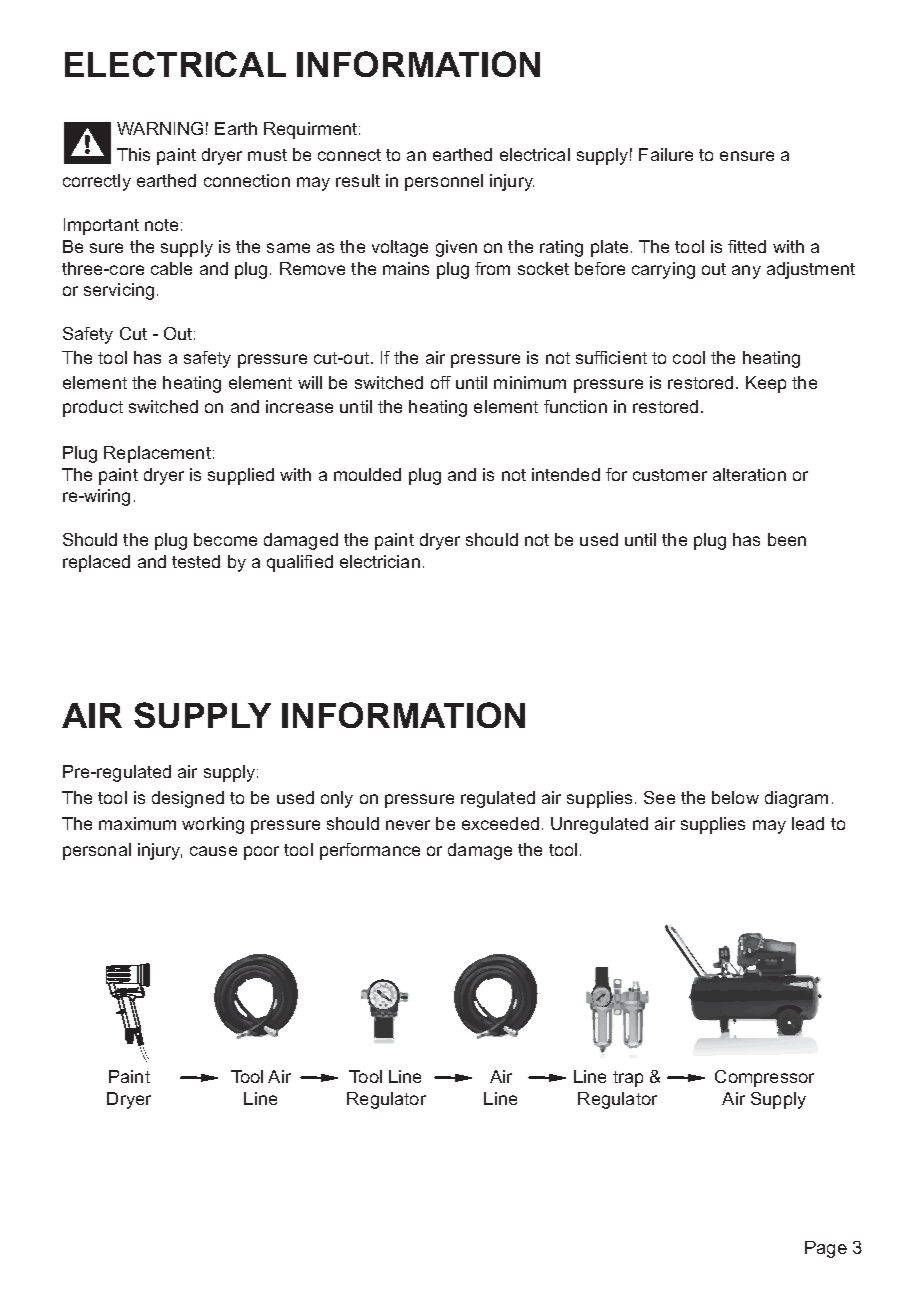 This page has width=924, height=1308. Describe the element at coordinates (133, 154) in the page. I see `This` at that location.
